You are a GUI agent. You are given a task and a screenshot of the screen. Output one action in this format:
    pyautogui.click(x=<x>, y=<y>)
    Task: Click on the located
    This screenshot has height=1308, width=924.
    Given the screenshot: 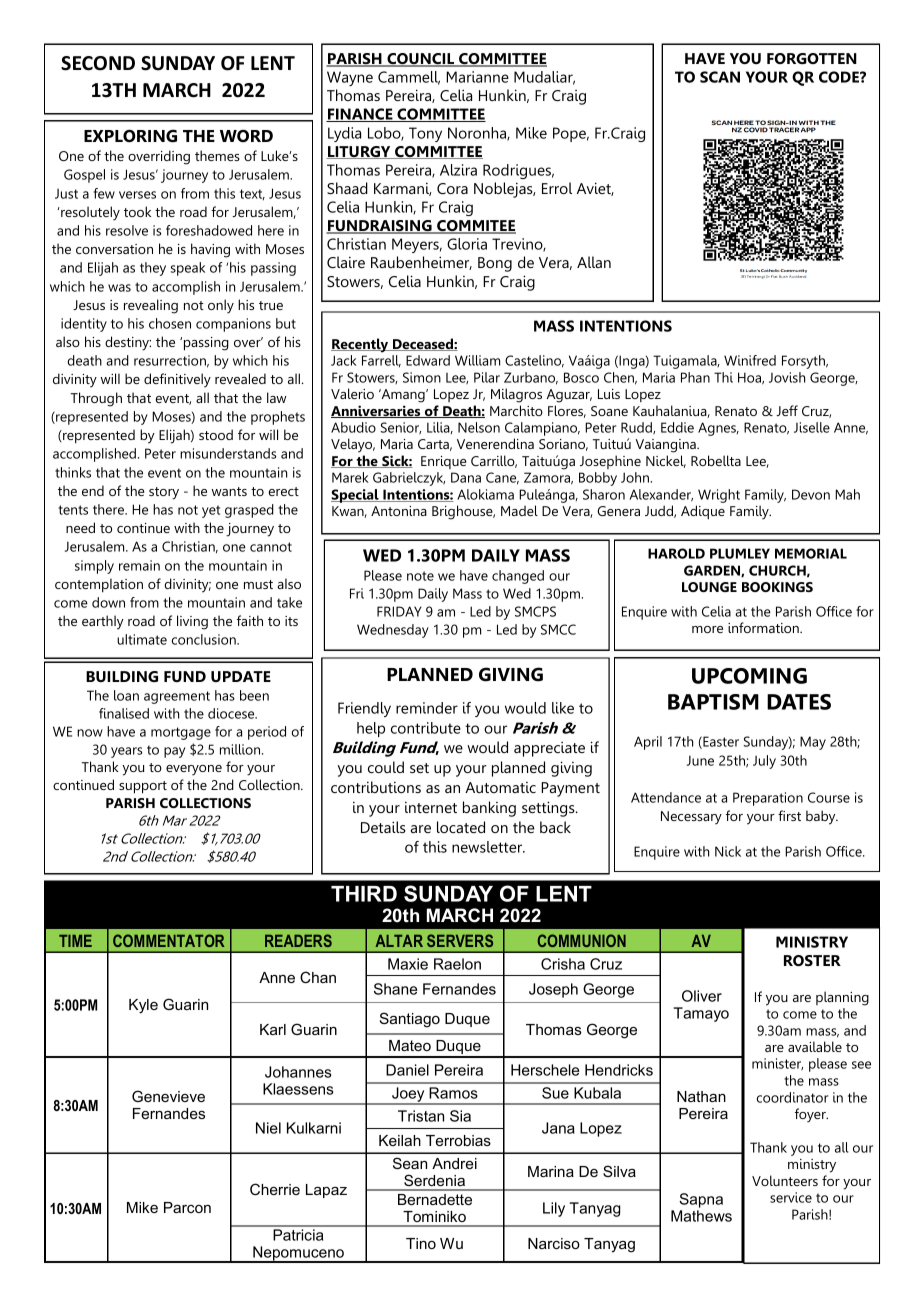 What is the action you would take?
    pyautogui.click(x=461, y=827)
